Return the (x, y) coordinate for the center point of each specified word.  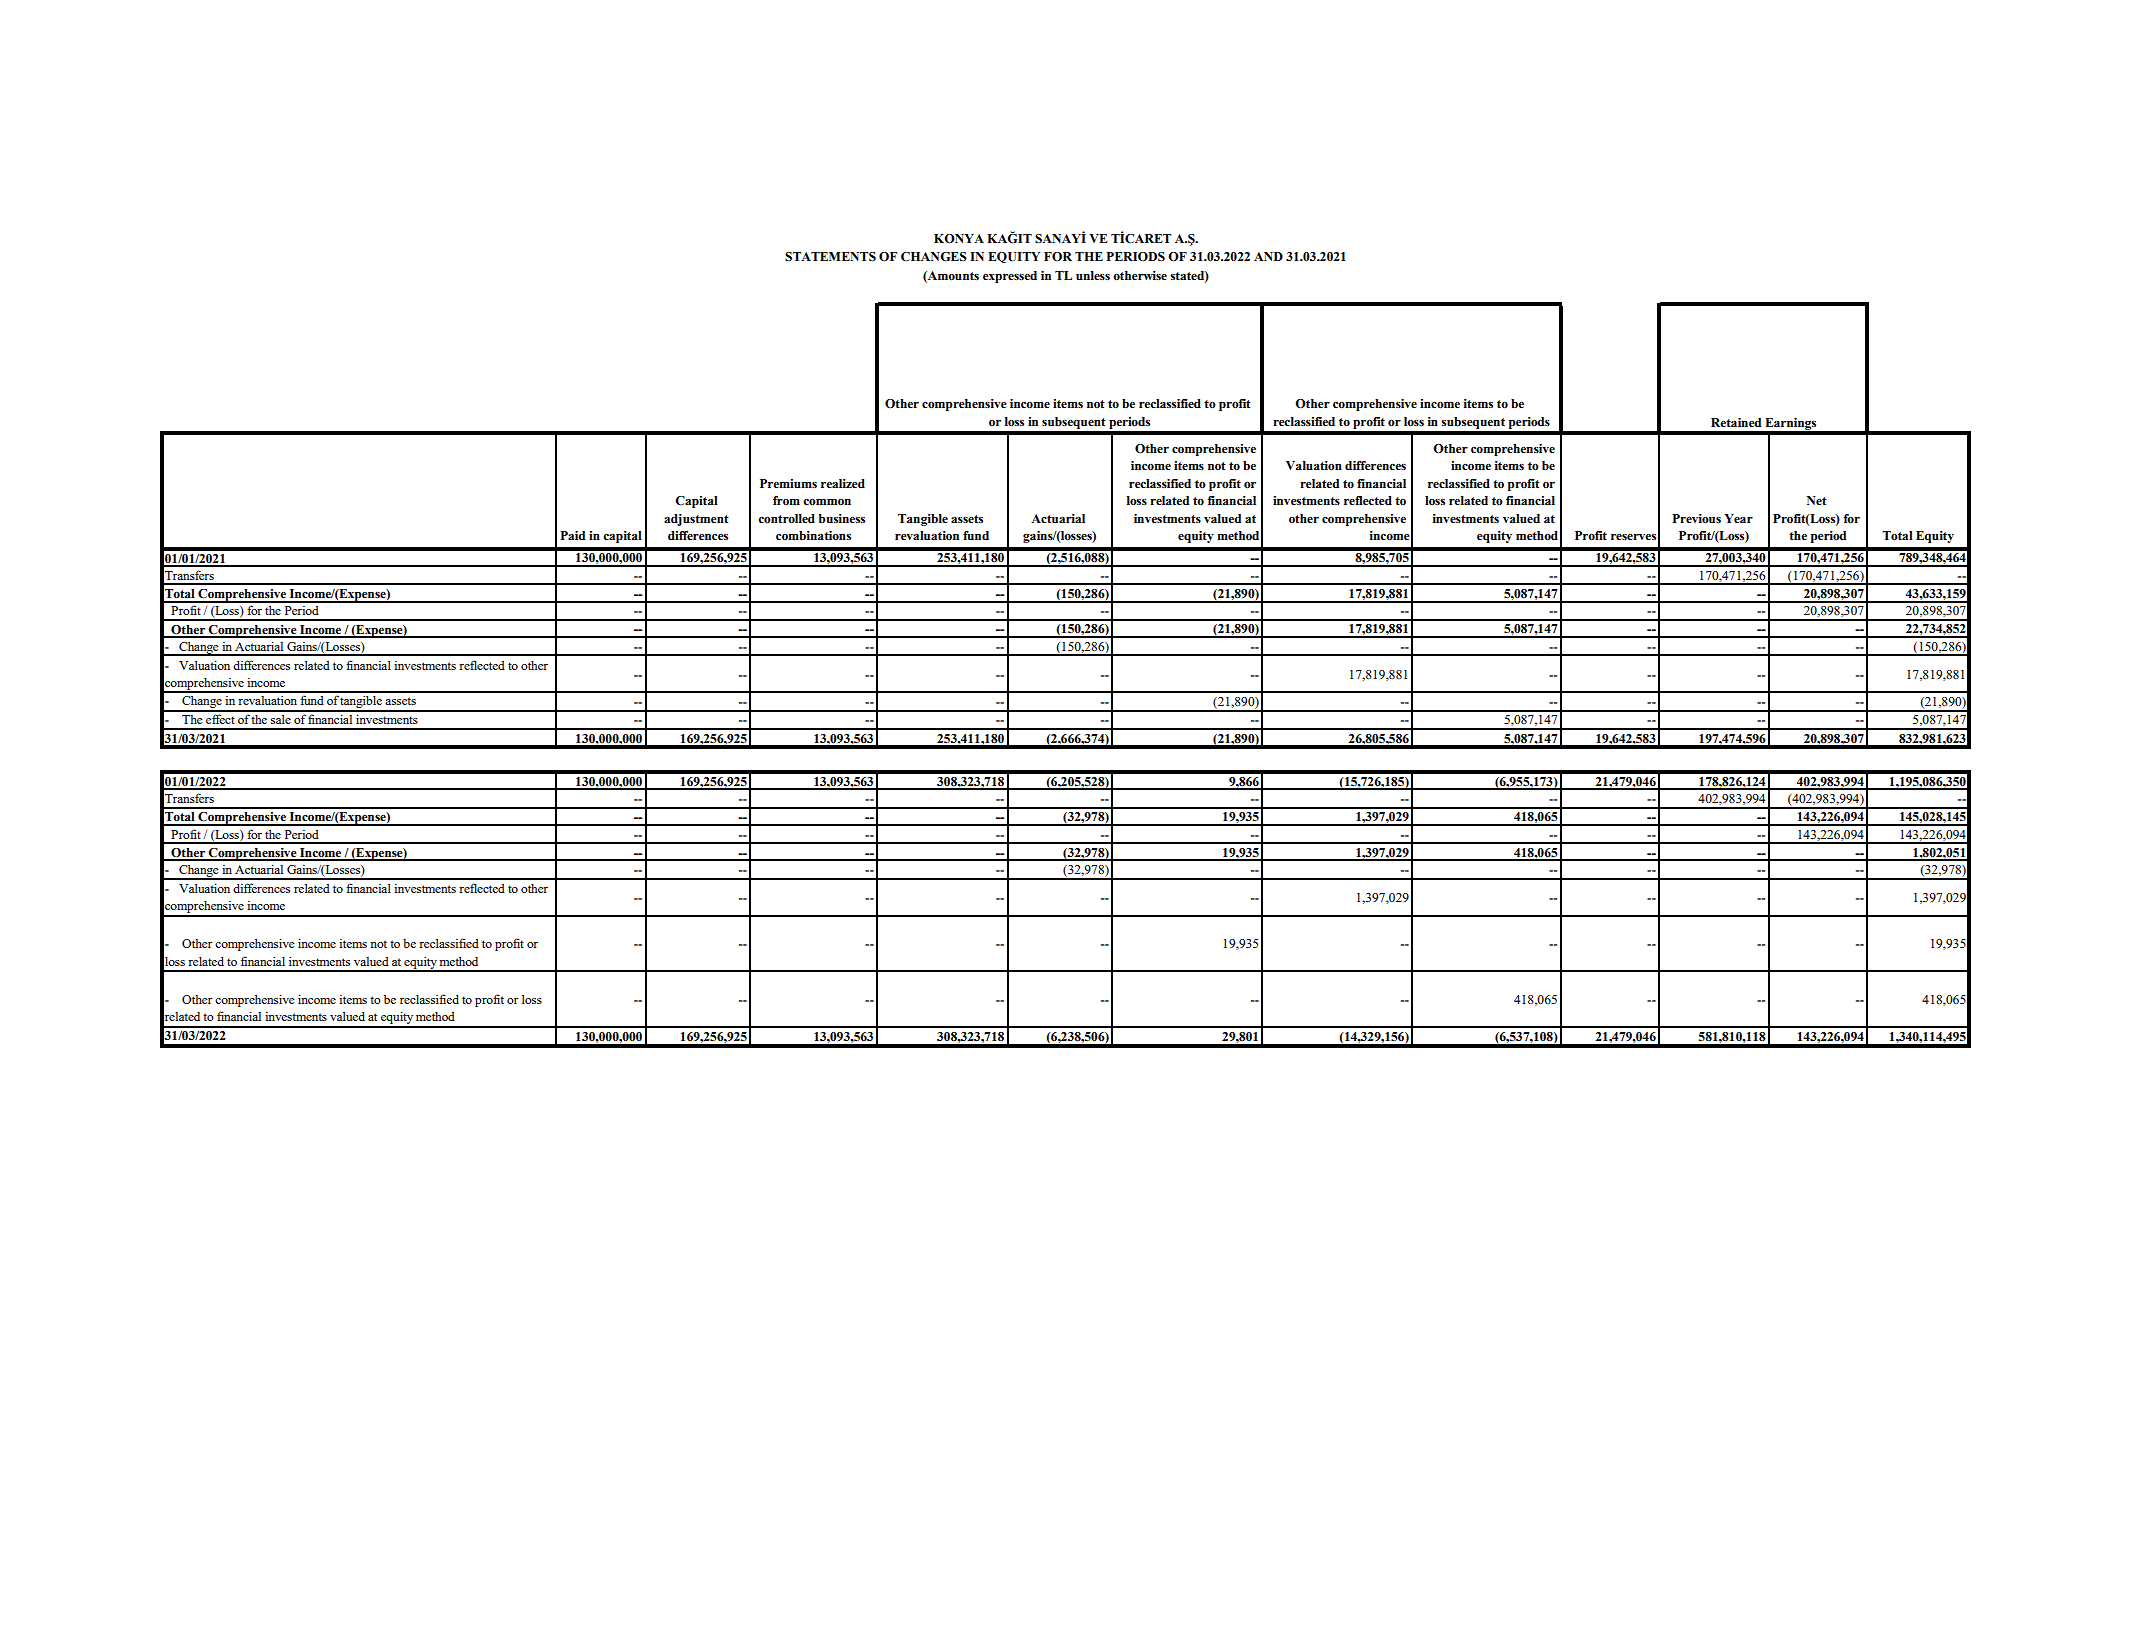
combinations (813, 536)
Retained (1736, 422)
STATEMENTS (830, 257)
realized (843, 483)
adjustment (696, 520)
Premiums (788, 483)
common (827, 502)
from (786, 500)
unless (1093, 275)
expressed (1010, 277)
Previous (1696, 519)
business (842, 518)
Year (1738, 518)
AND (1268, 256)
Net (1817, 500)
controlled (786, 519)
